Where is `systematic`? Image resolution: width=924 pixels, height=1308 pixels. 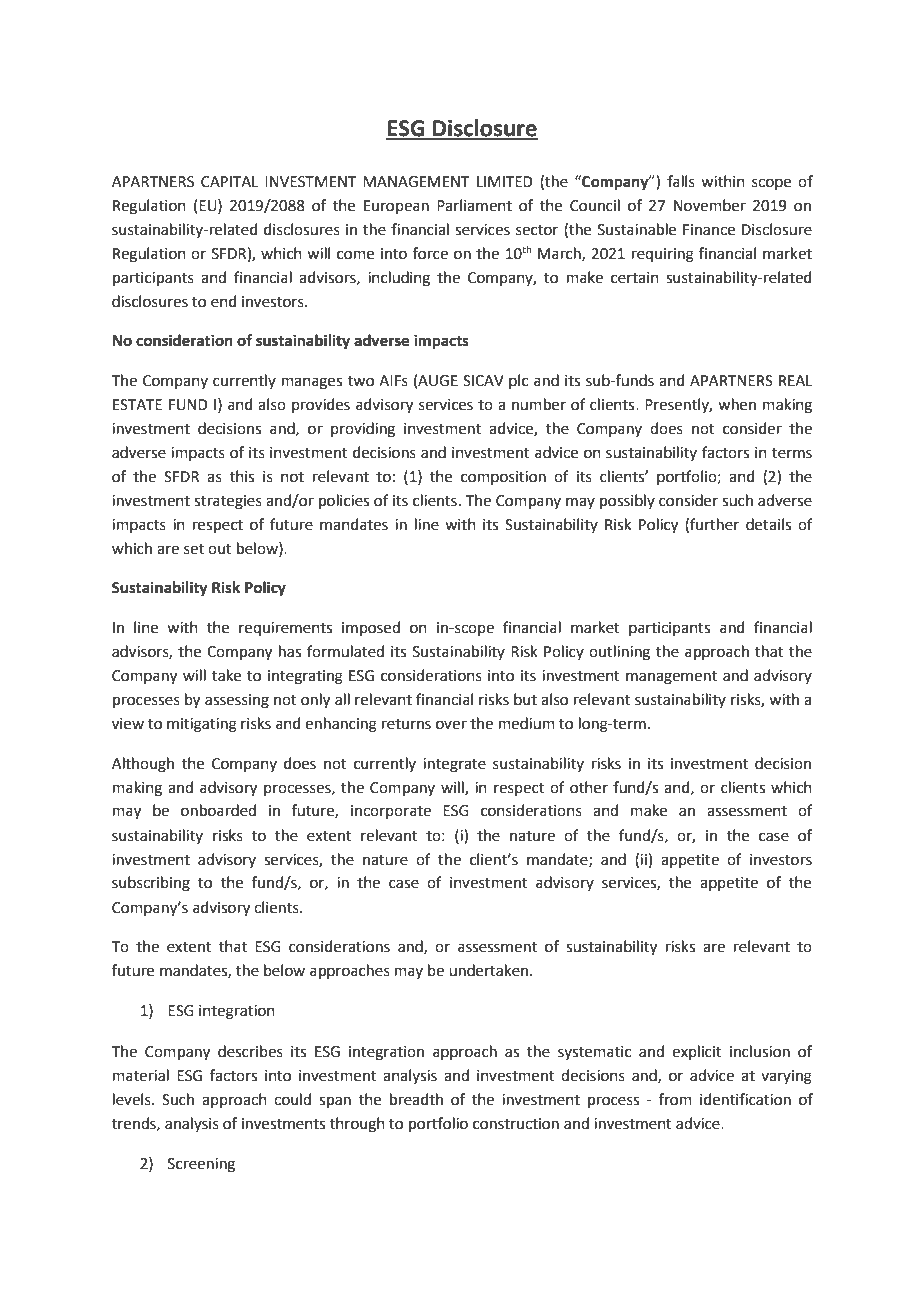 systematic is located at coordinates (594, 1053).
